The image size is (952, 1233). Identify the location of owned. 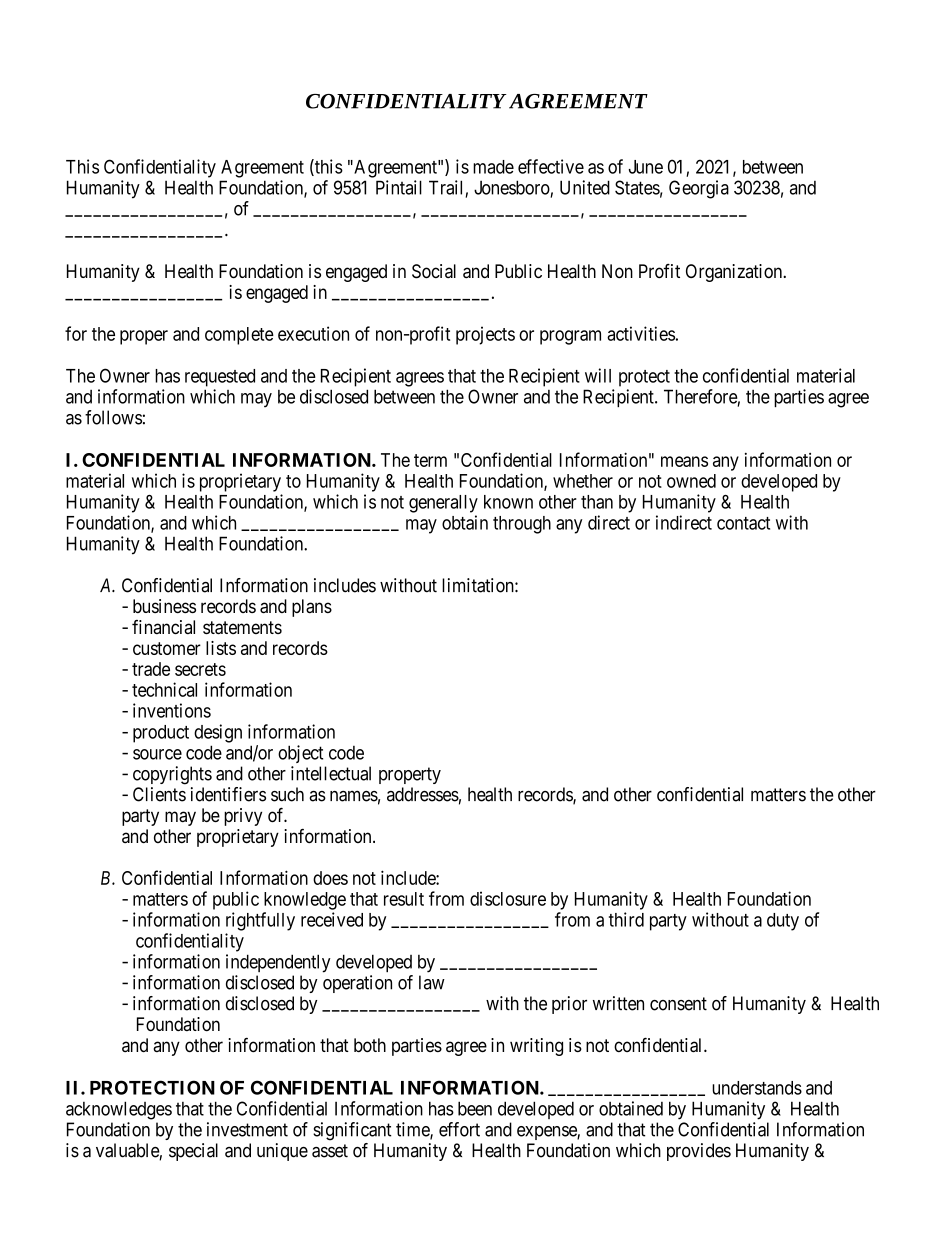
(691, 481).
